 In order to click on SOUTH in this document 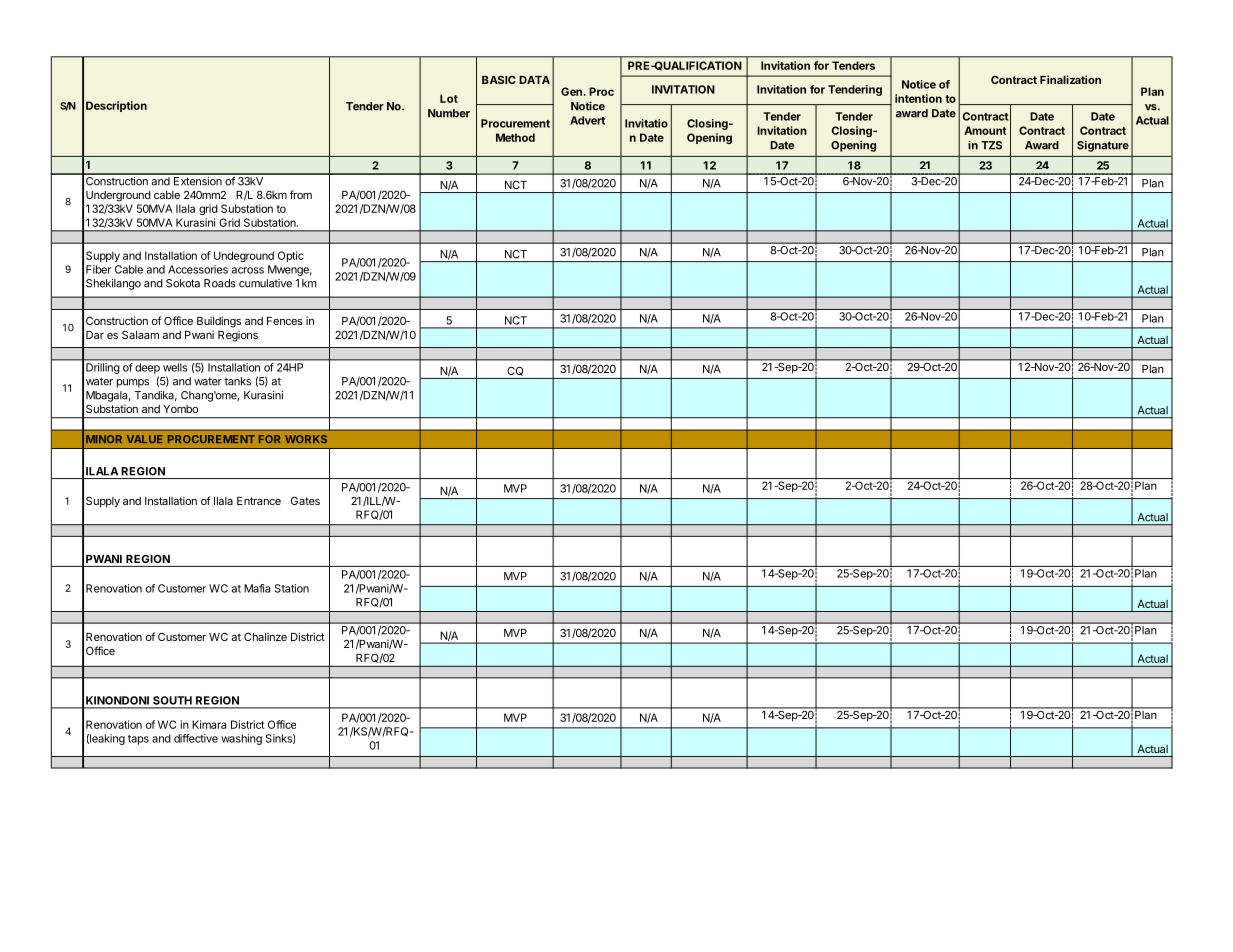, I will do `click(172, 700)`.
